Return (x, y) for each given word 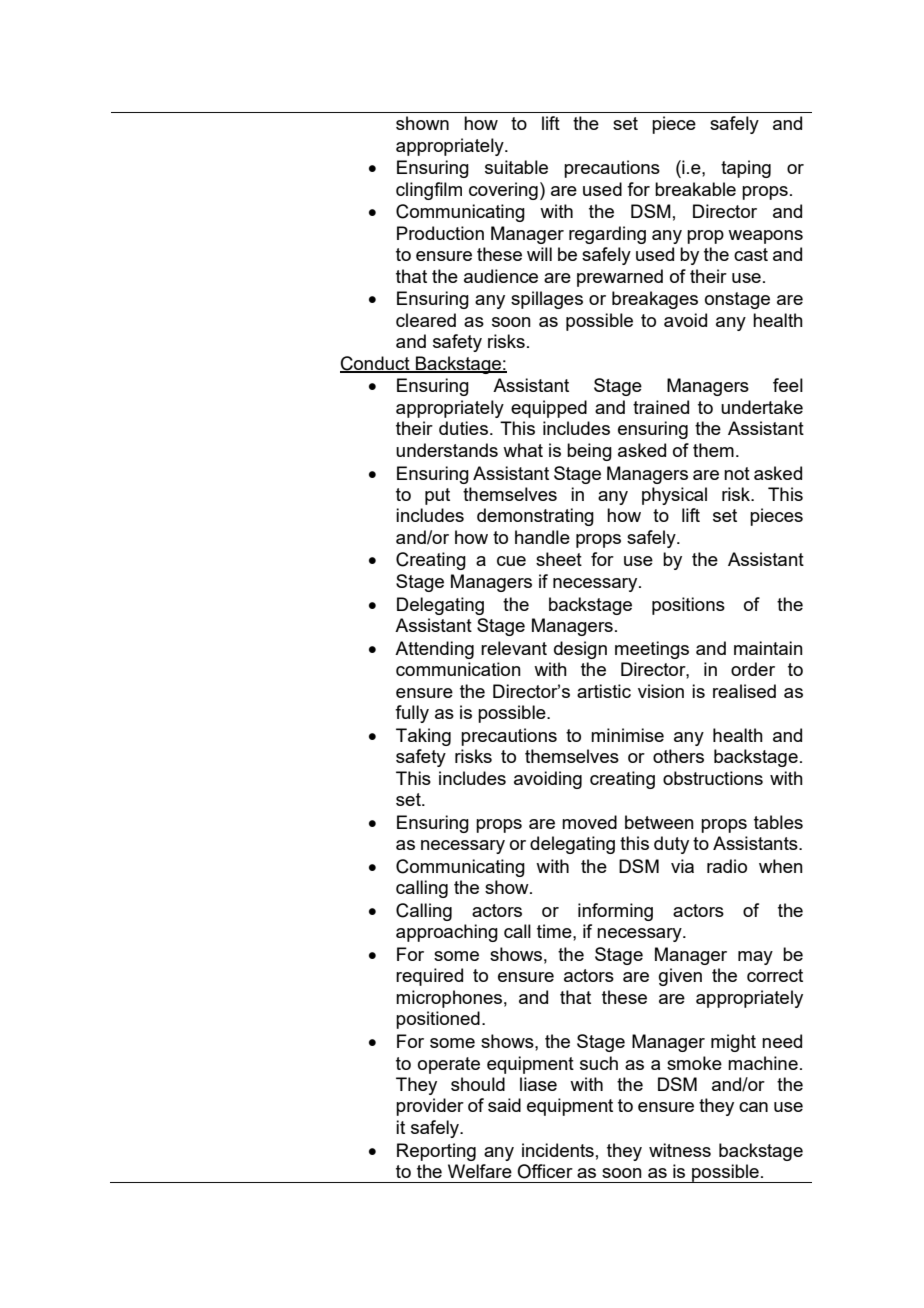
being (589, 452)
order (753, 669)
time (555, 931)
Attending (434, 650)
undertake (762, 407)
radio (727, 866)
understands (447, 450)
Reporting (436, 1152)
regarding (607, 235)
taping (746, 169)
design (580, 650)
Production (440, 233)
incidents (558, 1150)
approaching (447, 933)
